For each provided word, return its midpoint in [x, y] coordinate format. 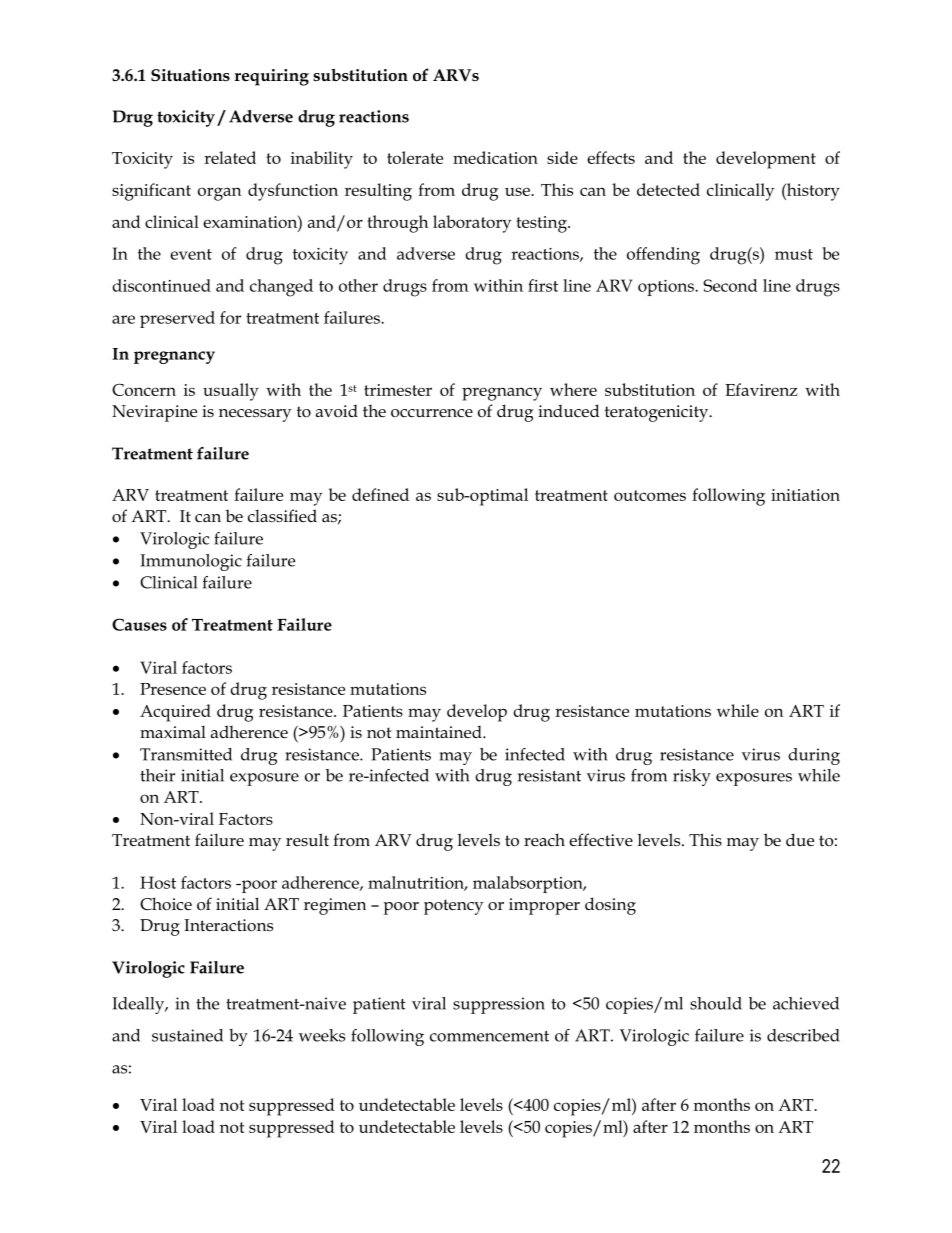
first [543, 285]
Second [730, 285]
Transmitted [186, 754]
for [230, 317]
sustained [187, 1035]
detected [668, 189]
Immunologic [191, 562]
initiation [805, 495]
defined [380, 494]
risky [692, 777]
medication [495, 157]
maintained [440, 732]
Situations [190, 75]
